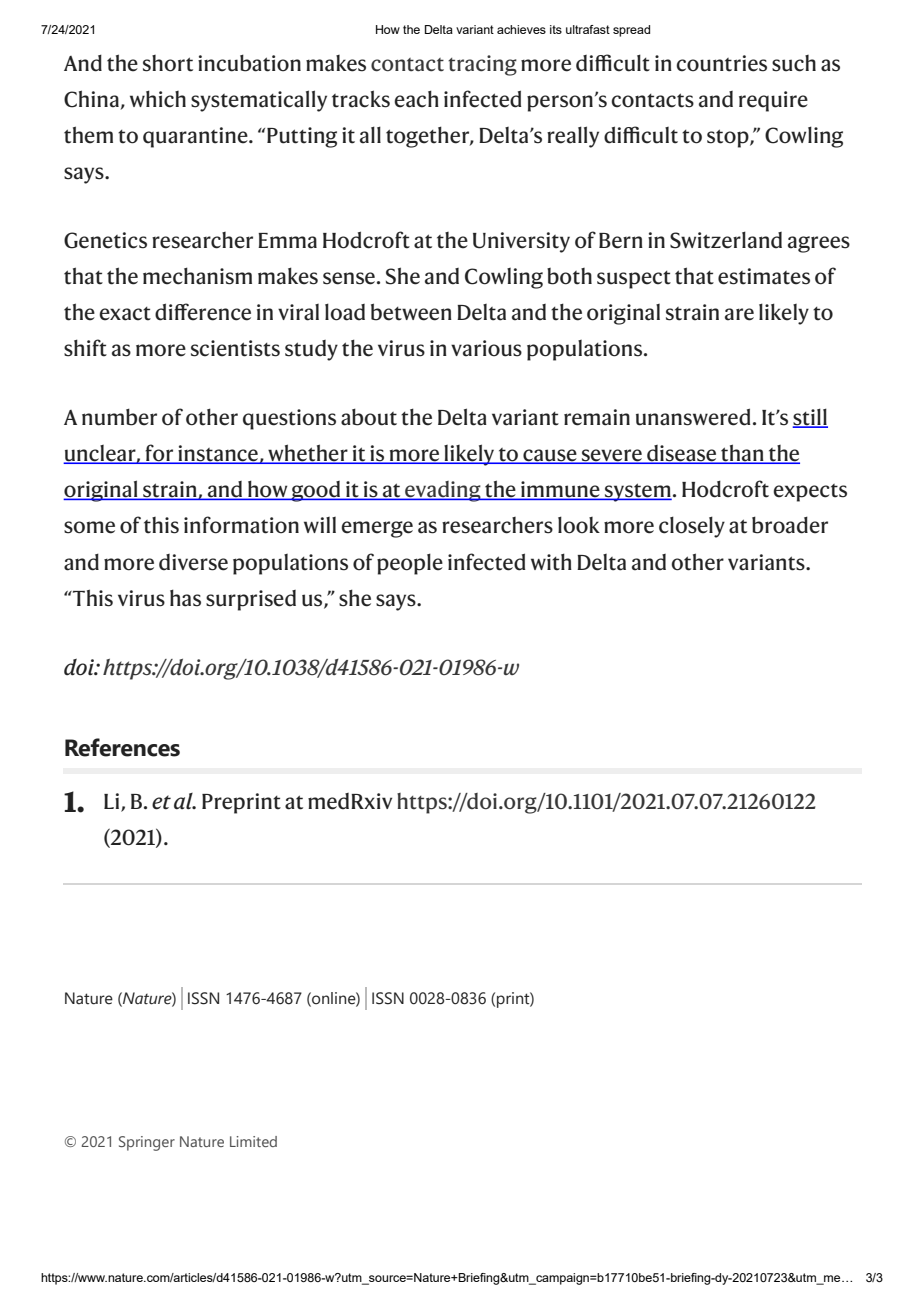 The height and width of the screenshot is (1308, 924). What do you see at coordinates (147, 1143) in the screenshot?
I see `Springer` at bounding box center [147, 1143].
